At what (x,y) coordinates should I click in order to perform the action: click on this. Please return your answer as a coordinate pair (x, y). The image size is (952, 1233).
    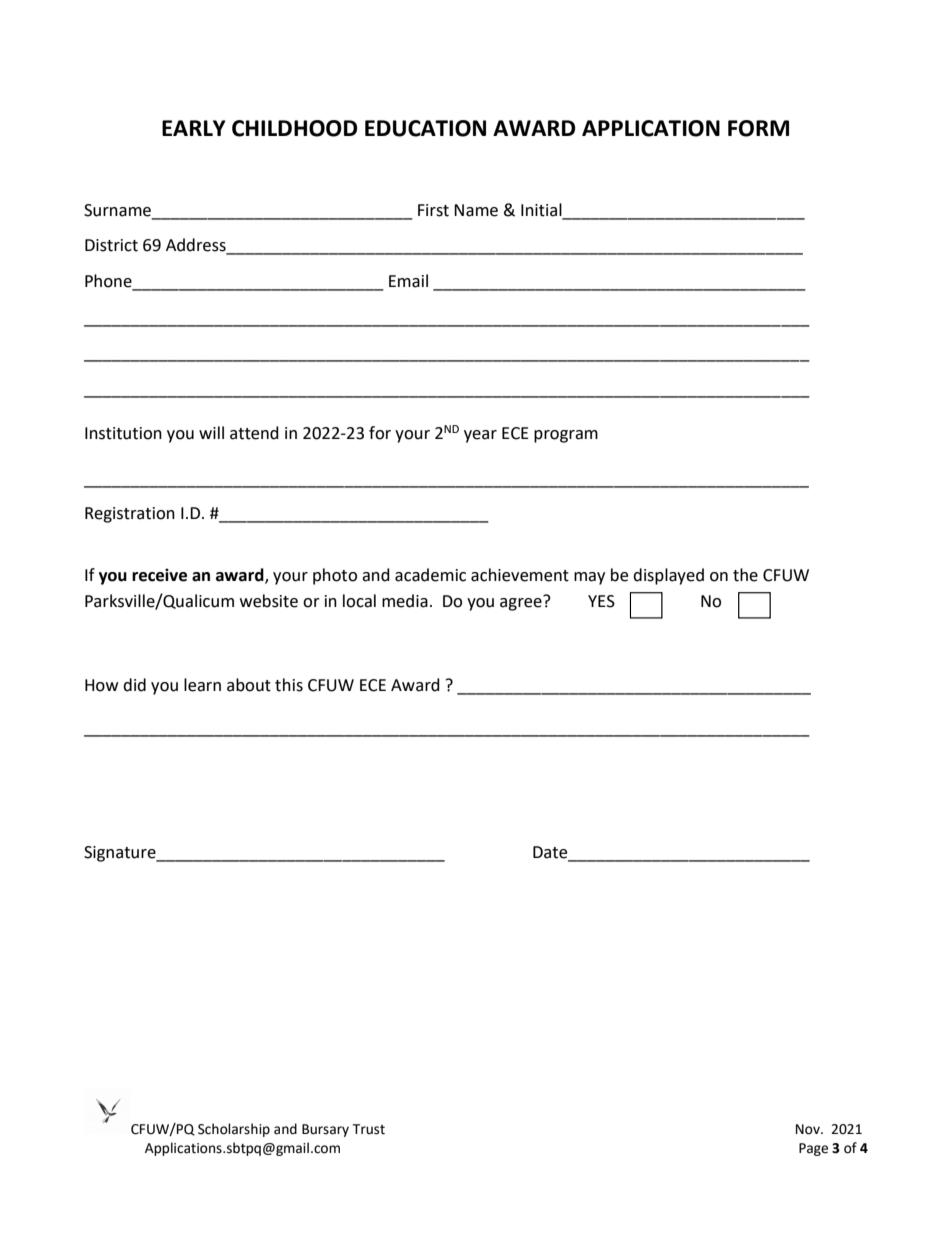
    Looking at the image, I should click on (289, 685).
